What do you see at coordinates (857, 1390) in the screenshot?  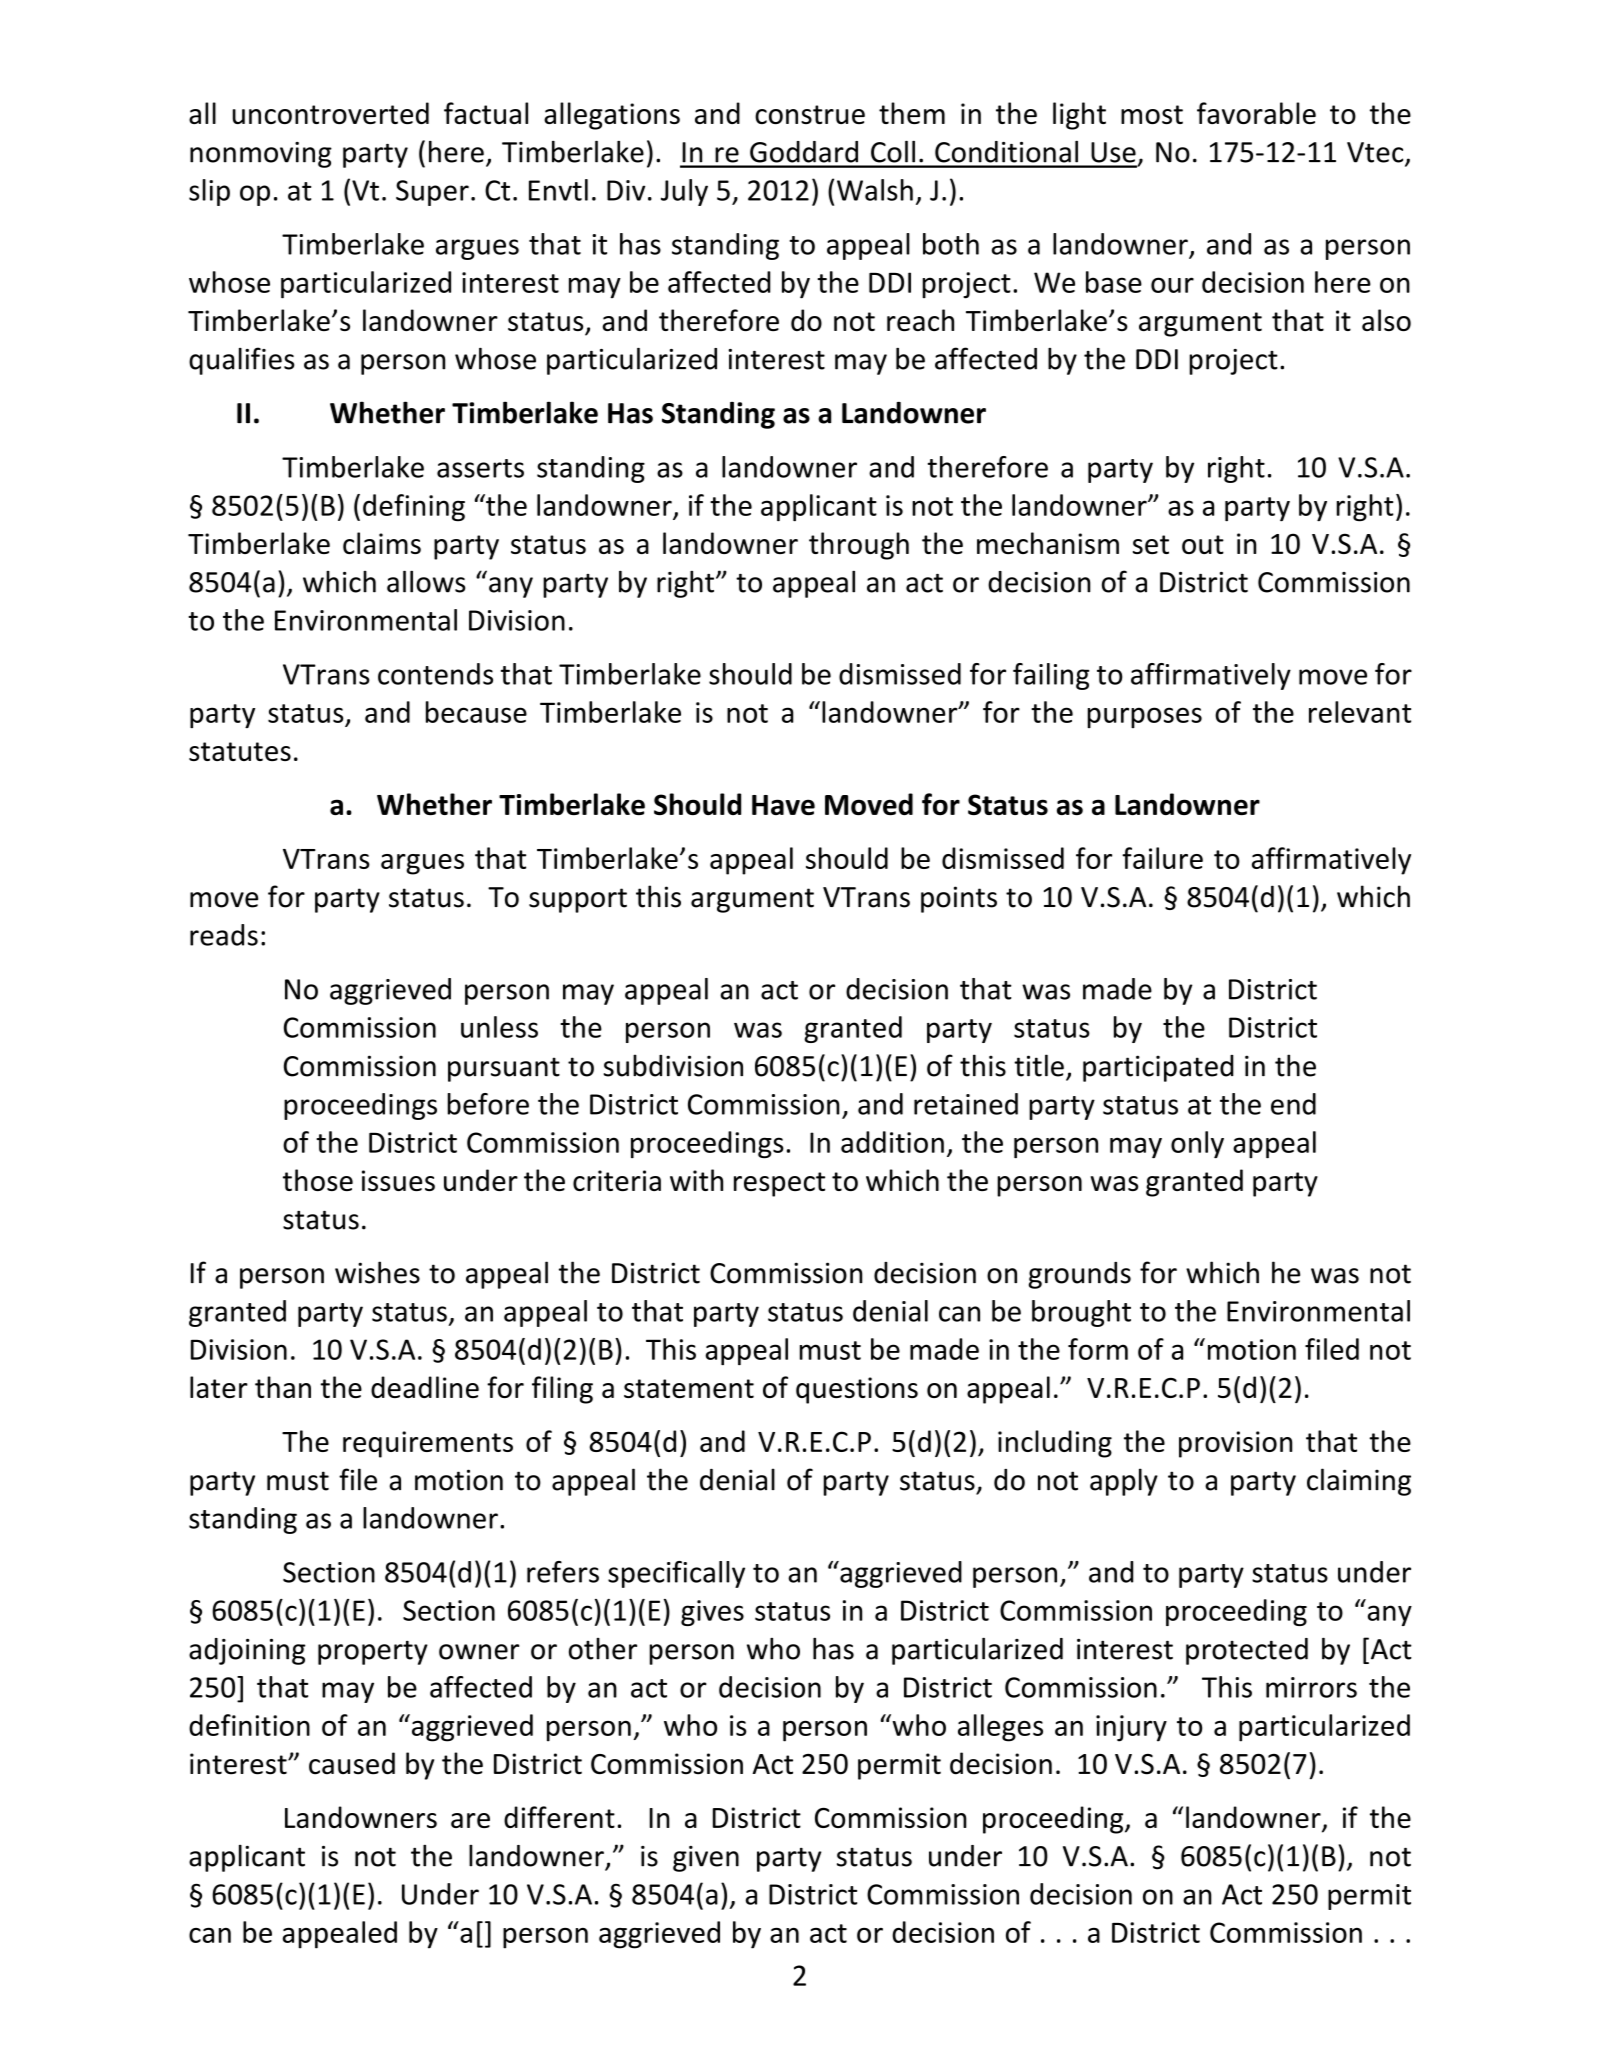 I see `questions` at bounding box center [857, 1390].
